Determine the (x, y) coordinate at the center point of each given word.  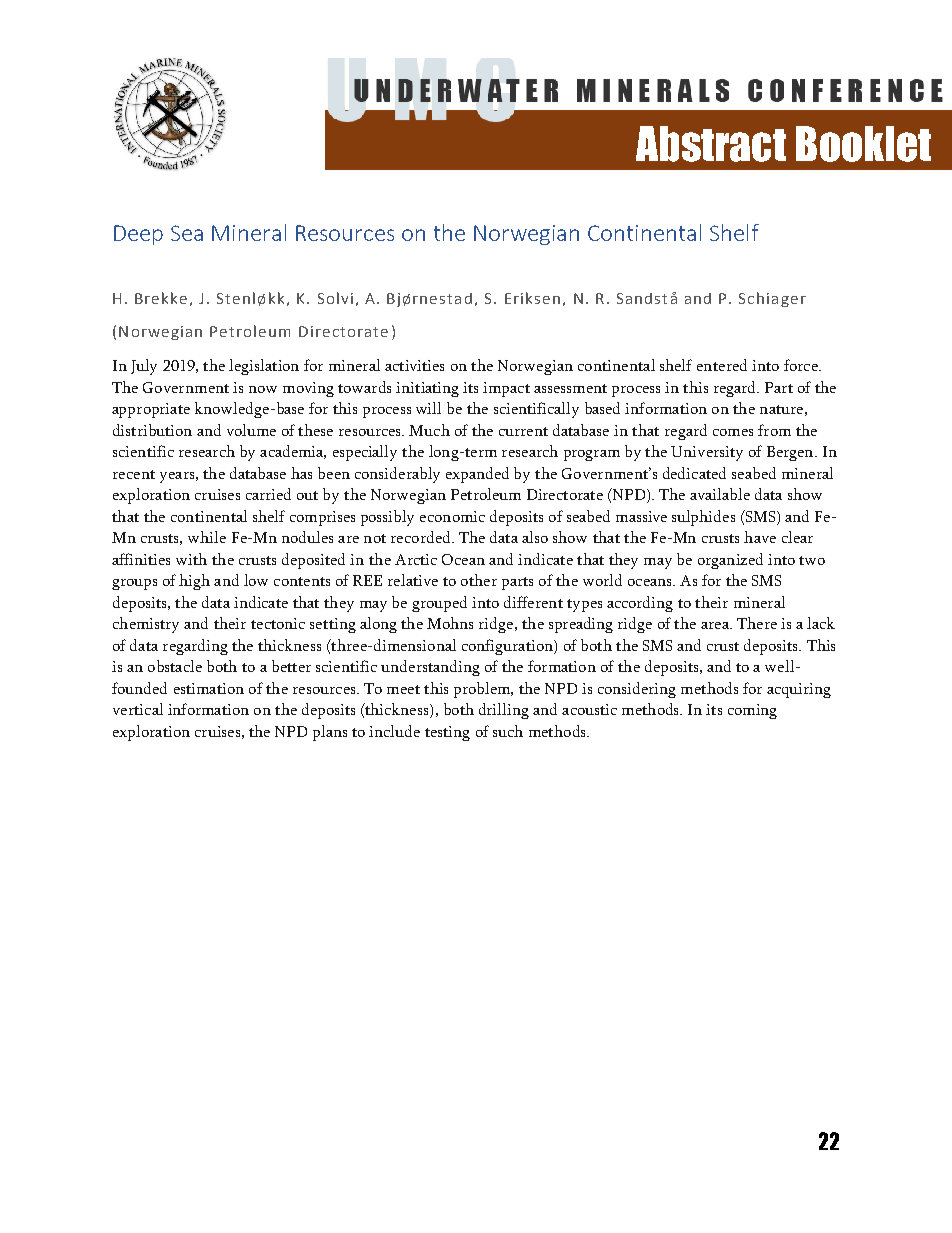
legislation (264, 367)
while (207, 537)
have (760, 537)
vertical (138, 709)
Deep (138, 235)
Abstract (711, 144)
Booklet (863, 144)
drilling (504, 711)
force (802, 365)
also (535, 537)
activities (414, 365)
